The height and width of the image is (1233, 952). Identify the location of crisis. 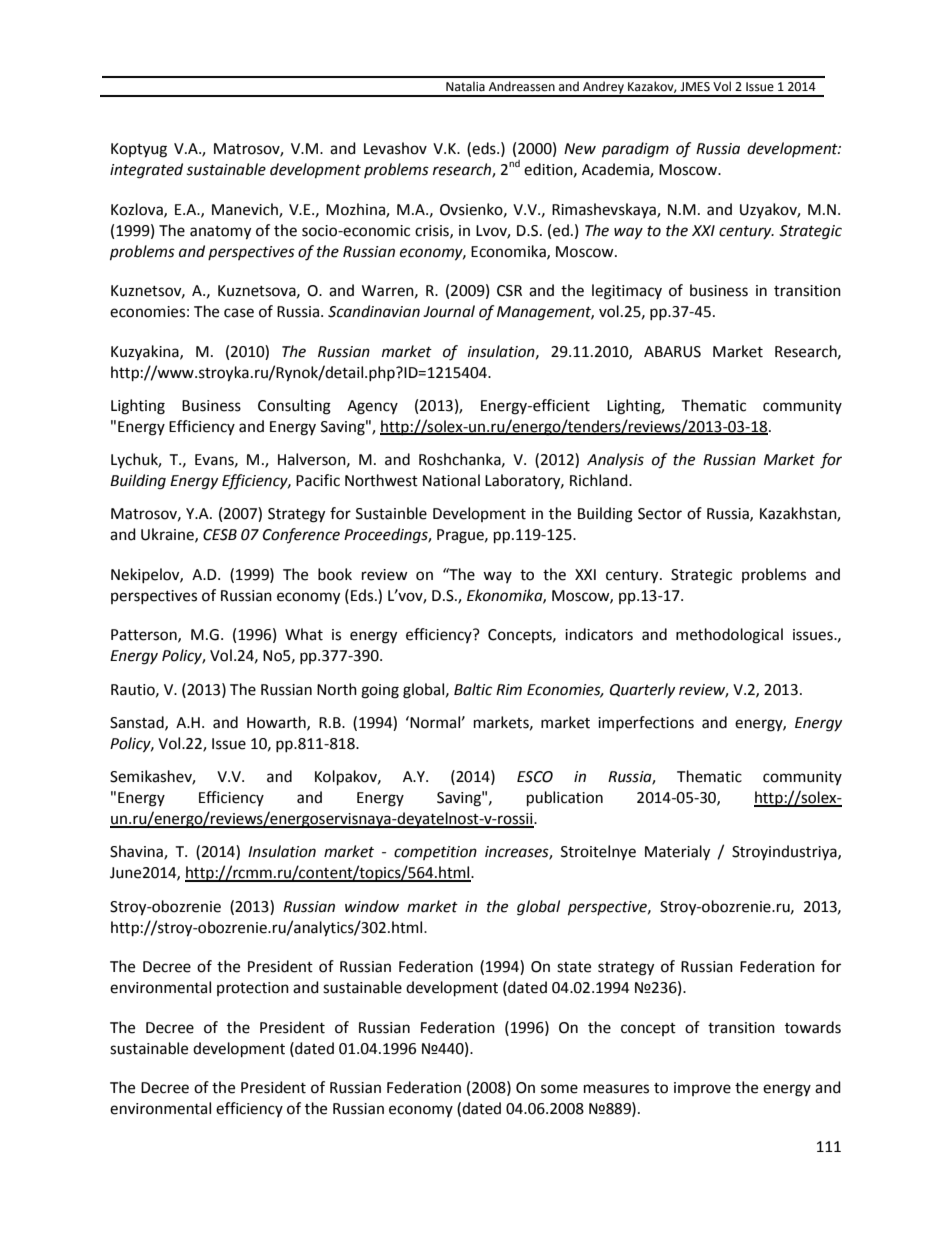
(433, 231).
